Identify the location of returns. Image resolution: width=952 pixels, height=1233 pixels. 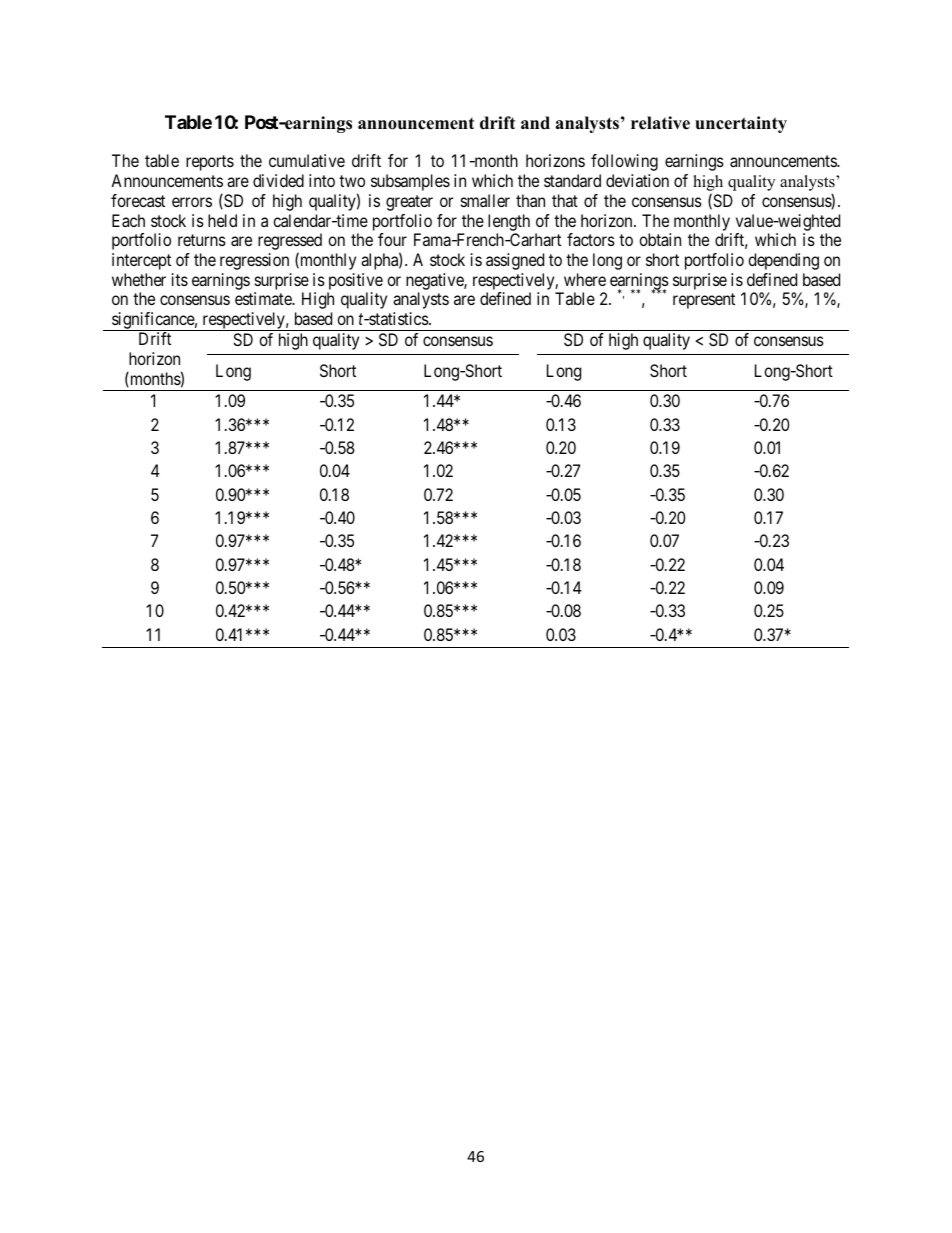
(202, 240).
